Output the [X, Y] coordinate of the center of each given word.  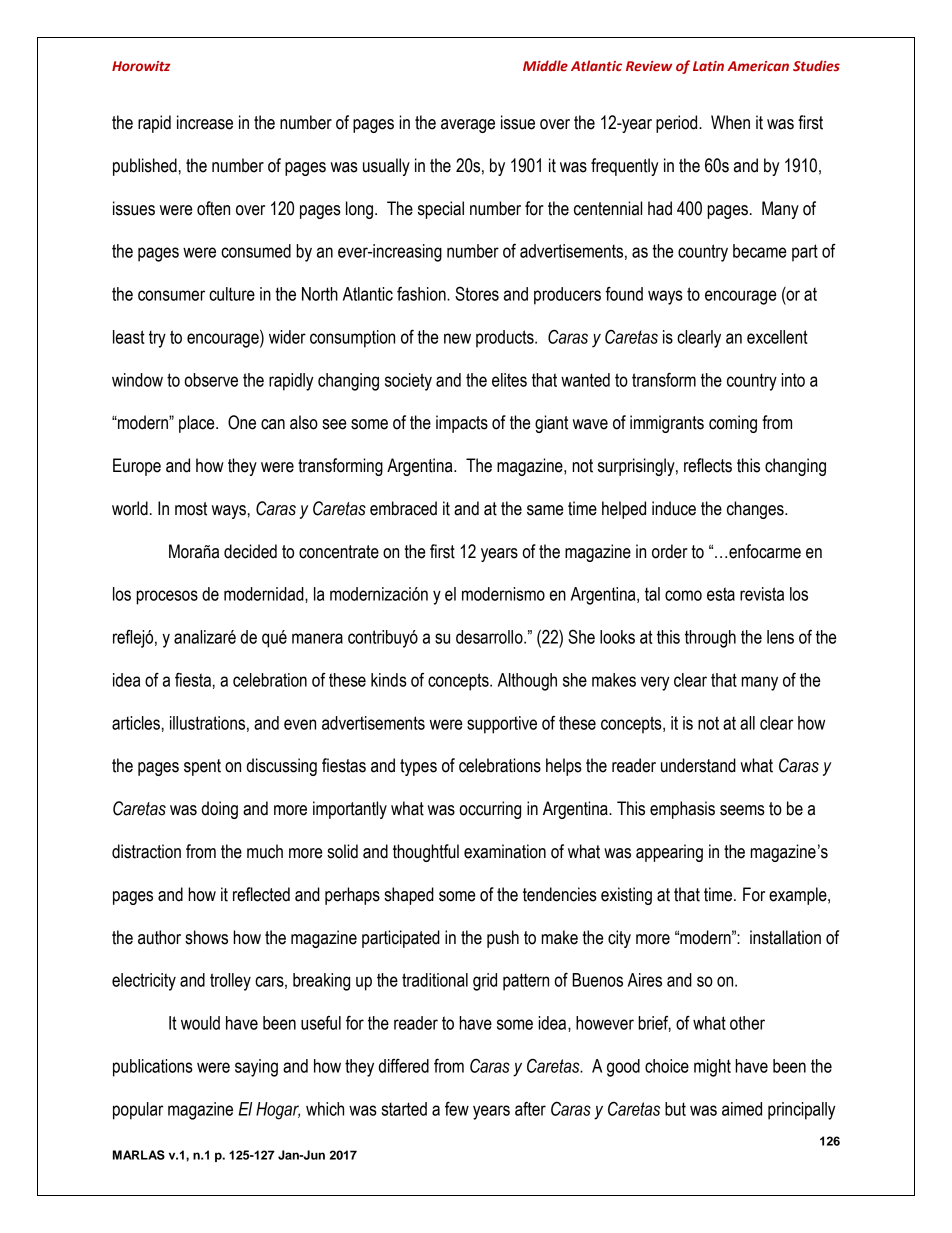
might [712, 1068]
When [730, 122]
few [457, 1108]
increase [205, 122]
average [468, 126]
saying [256, 1068]
